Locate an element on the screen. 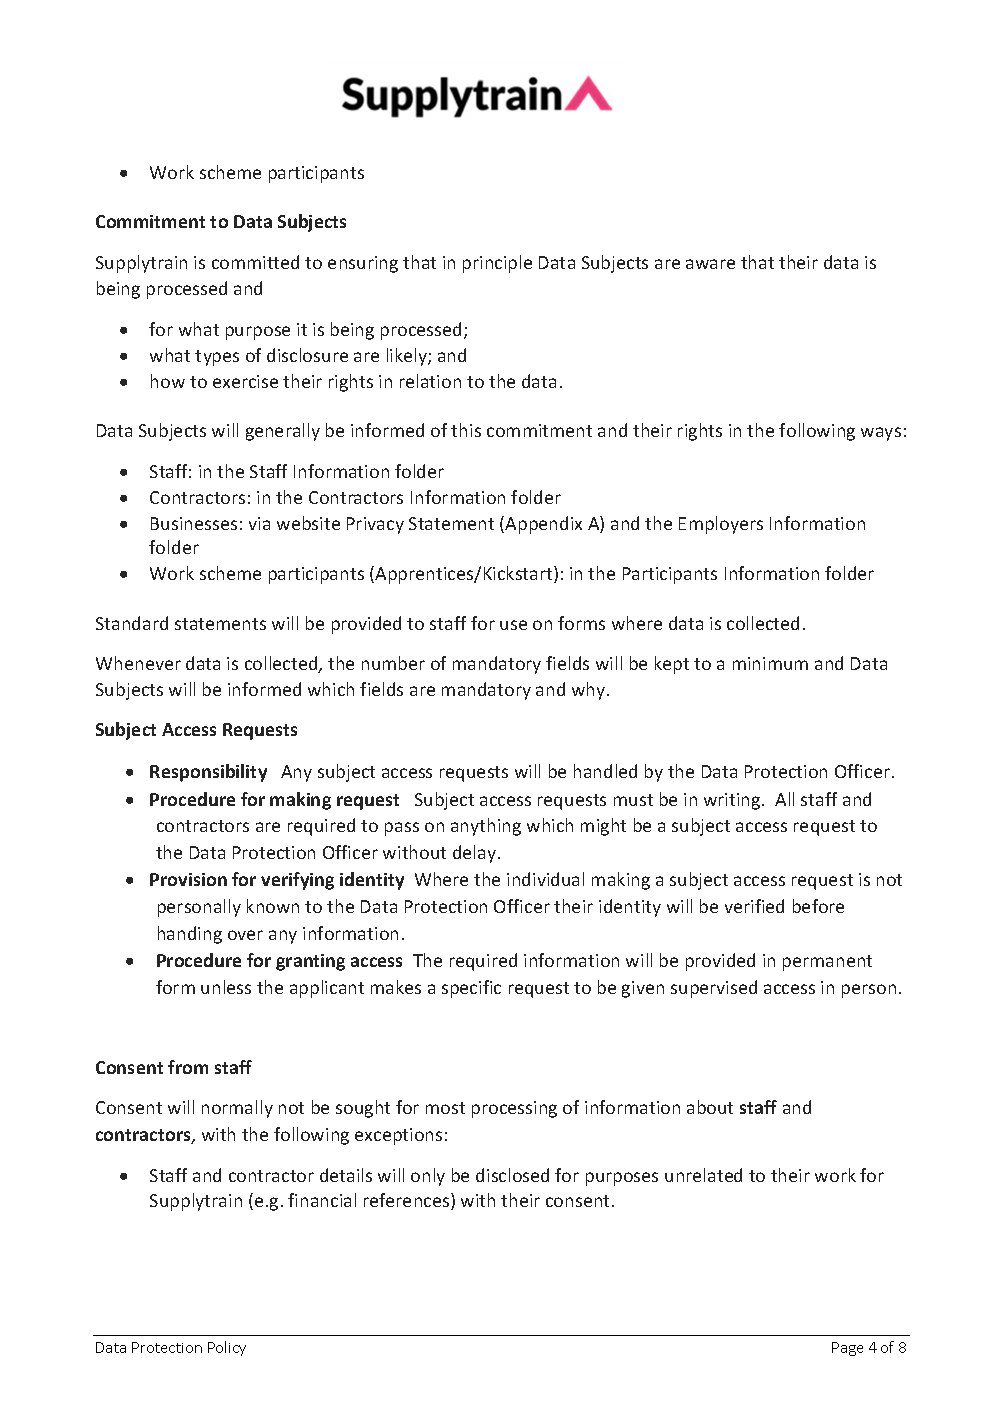  about is located at coordinates (710, 1107).
